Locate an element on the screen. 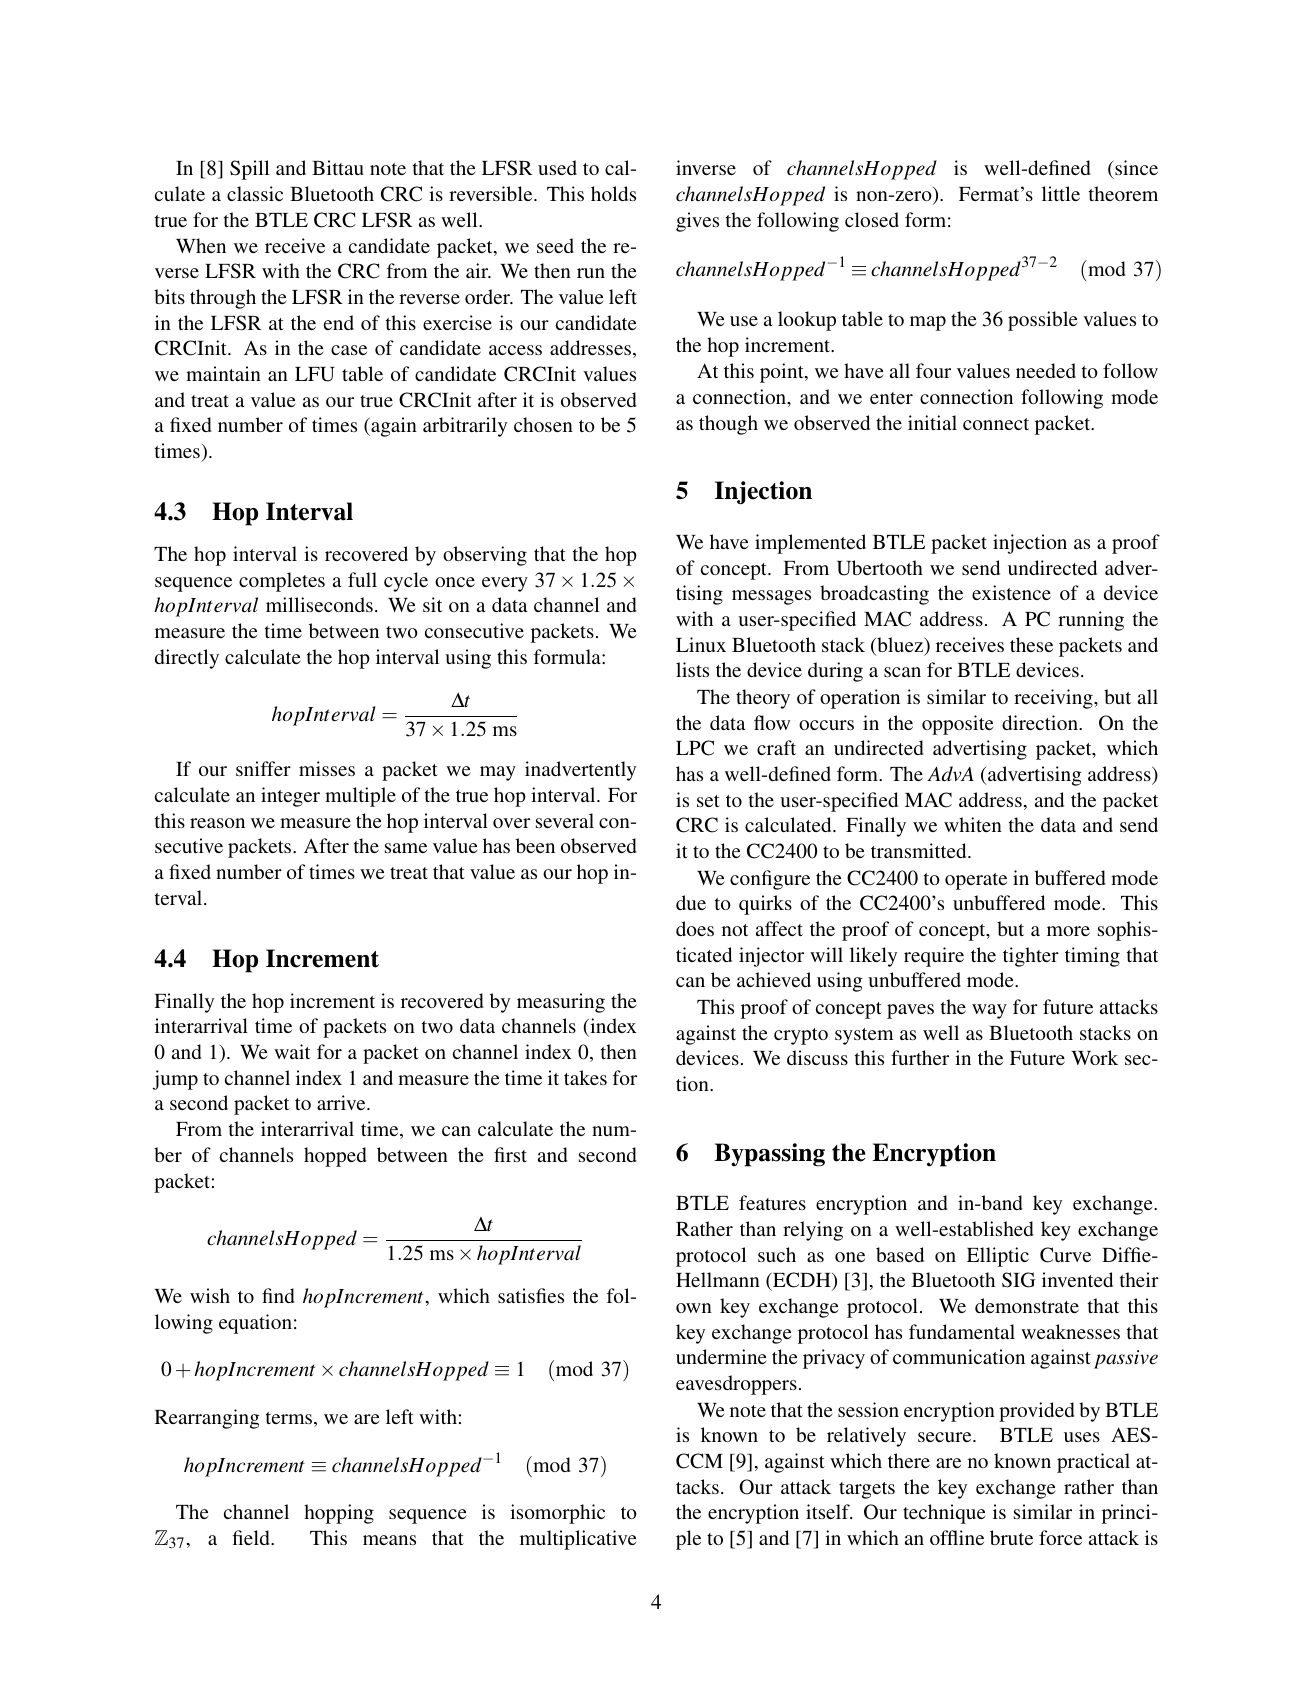  find is located at coordinates (278, 1295).
